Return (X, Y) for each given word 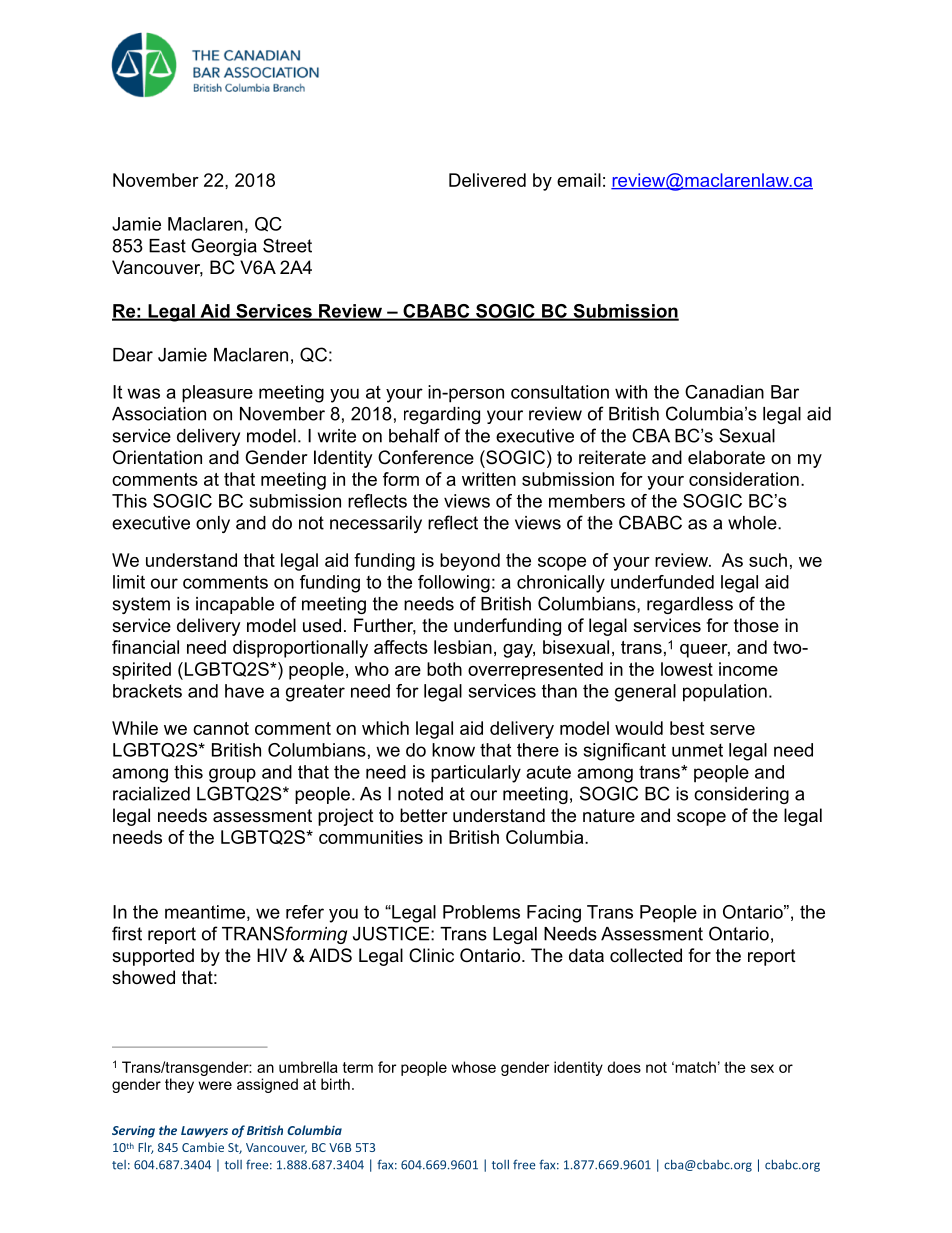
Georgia (224, 247)
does (624, 1067)
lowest (687, 669)
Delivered (487, 180)
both (444, 669)
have (244, 691)
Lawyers (204, 1132)
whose (473, 1067)
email (579, 180)
